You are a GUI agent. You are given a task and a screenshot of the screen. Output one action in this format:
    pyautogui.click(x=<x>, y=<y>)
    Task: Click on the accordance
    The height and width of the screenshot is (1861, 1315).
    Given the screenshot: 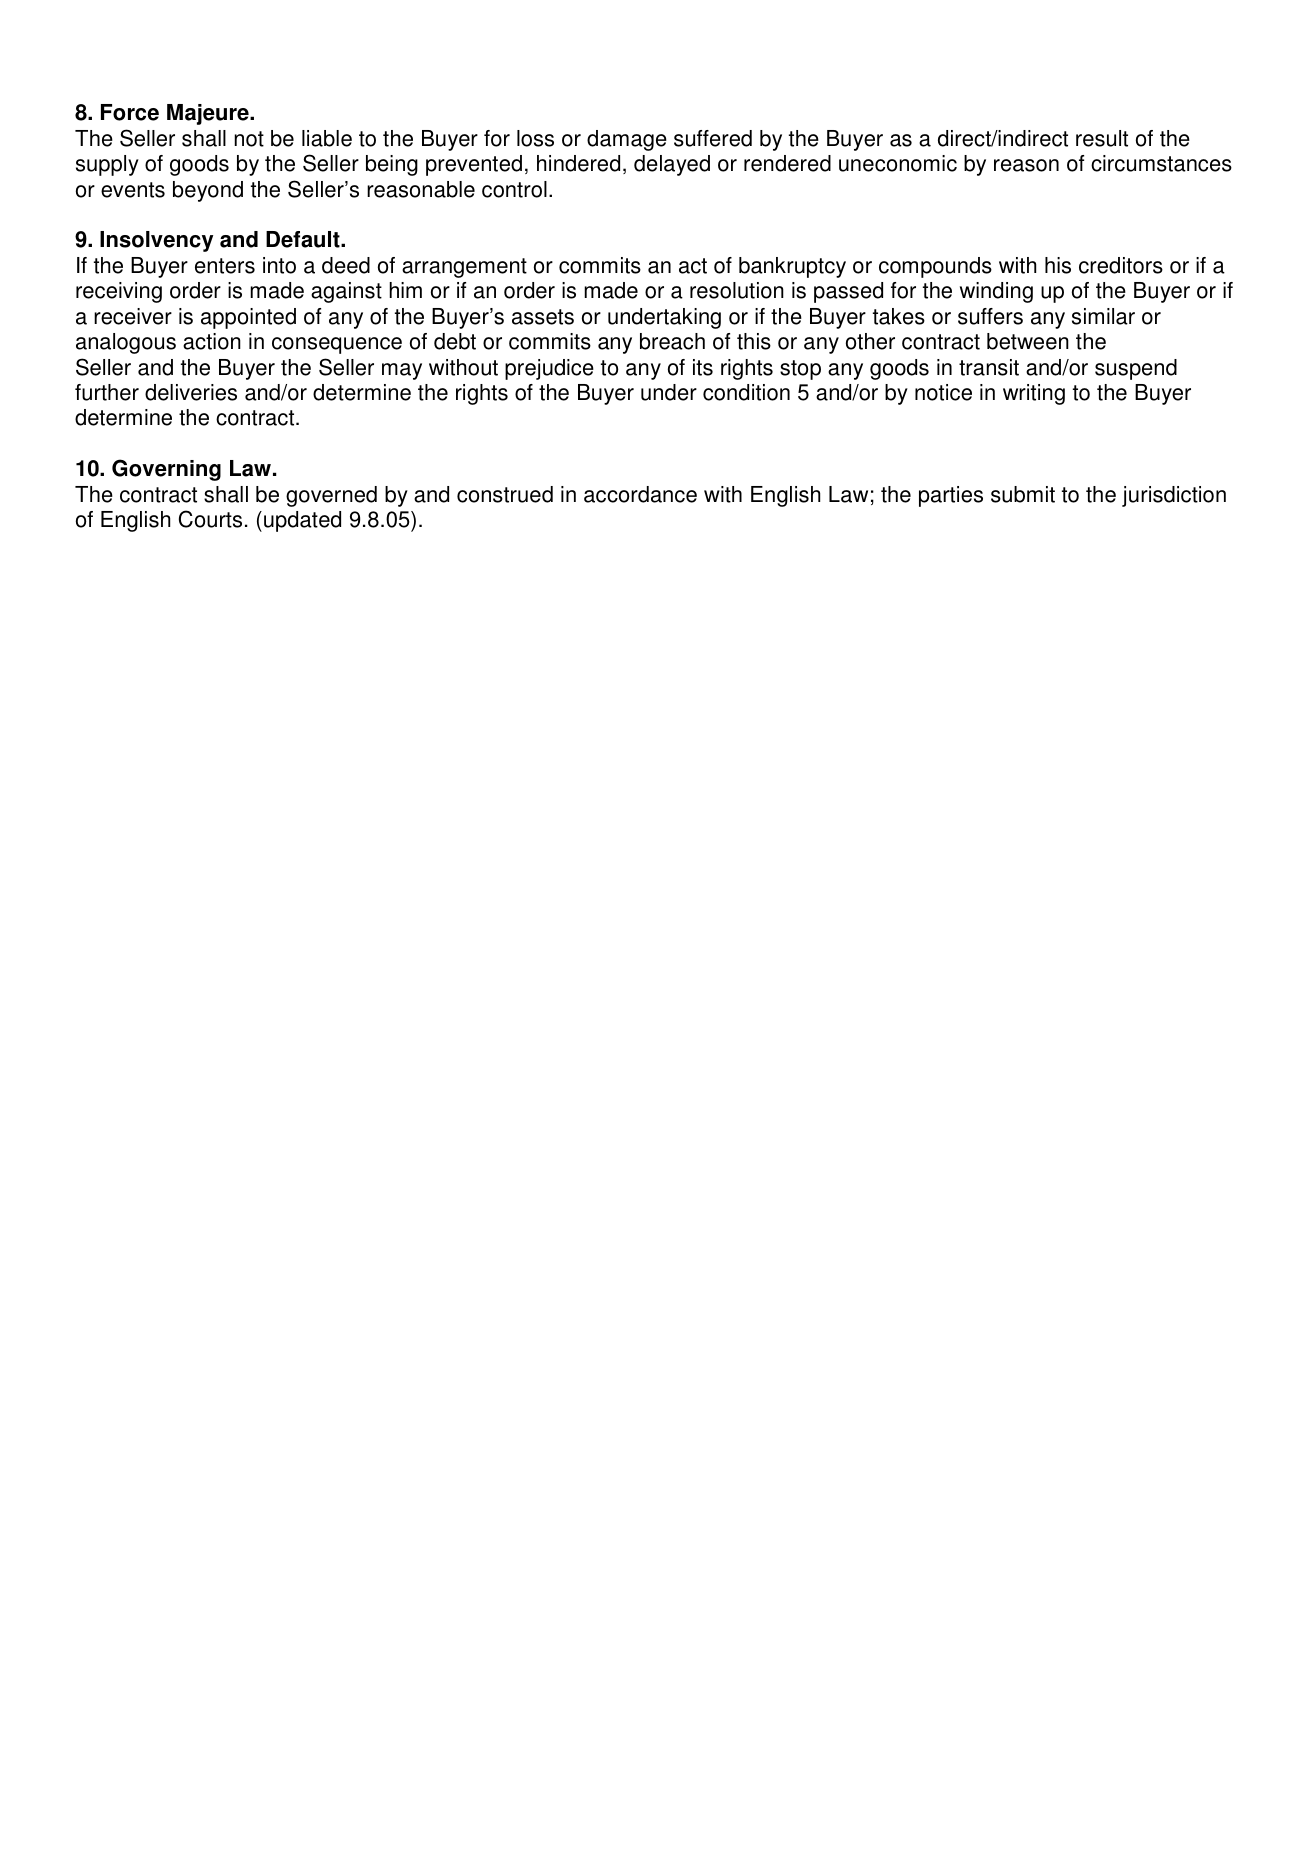 What is the action you would take?
    pyautogui.click(x=640, y=494)
